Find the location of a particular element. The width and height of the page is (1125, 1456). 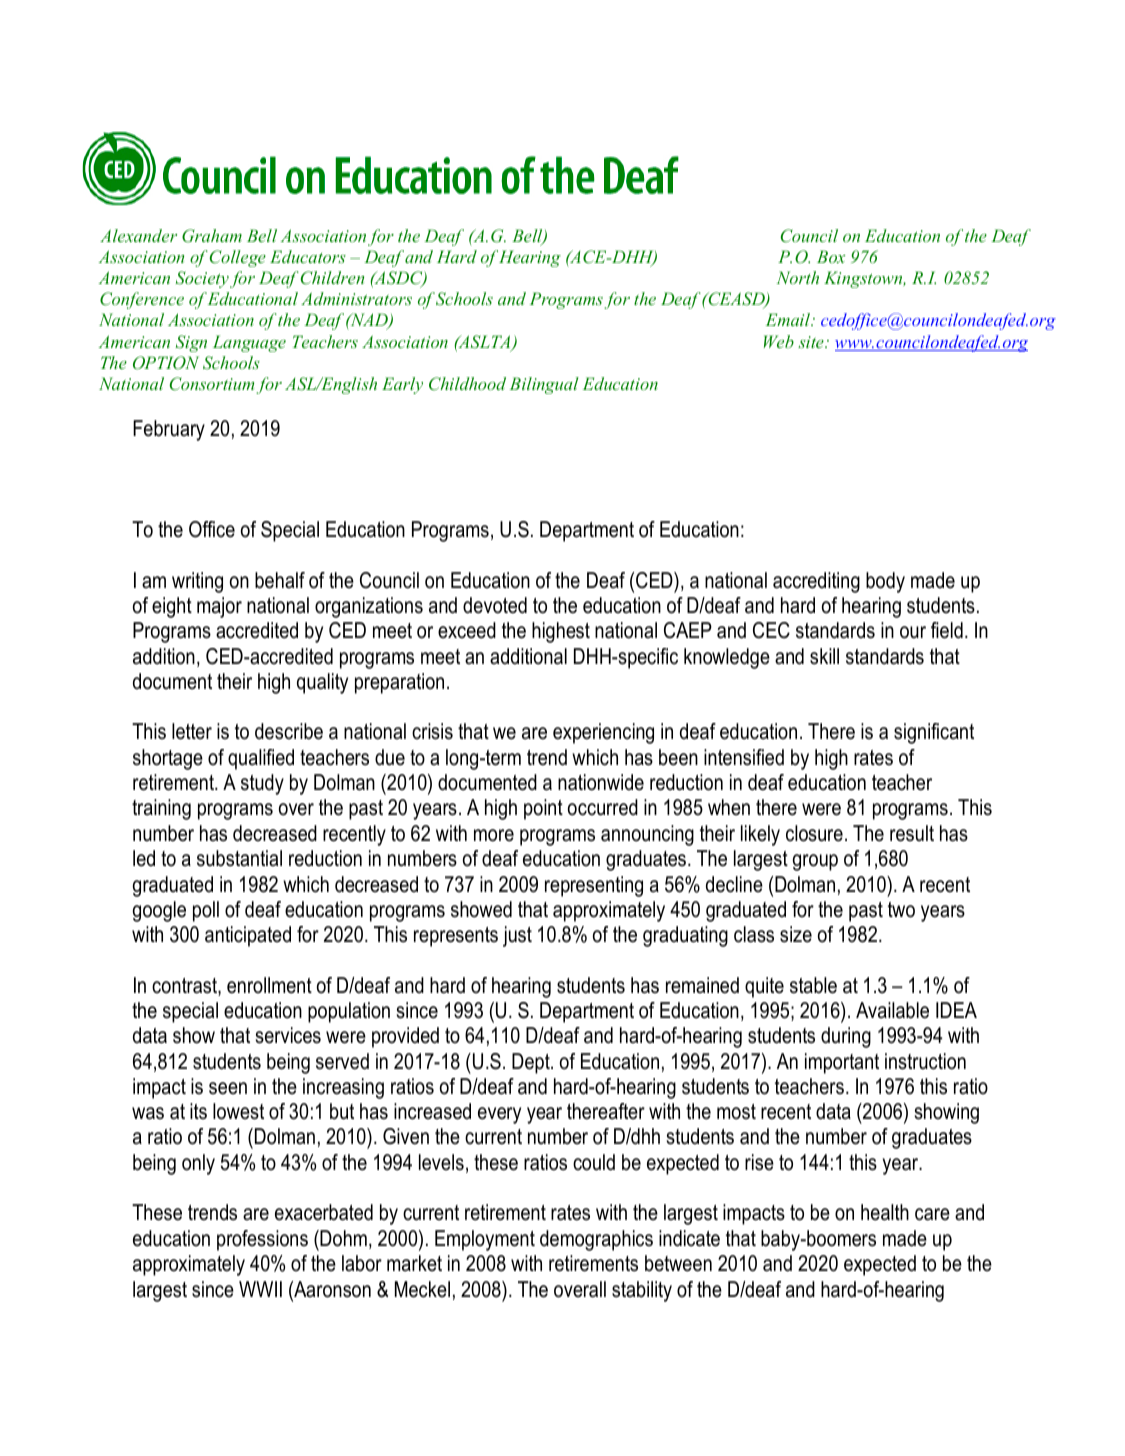

professions is located at coordinates (262, 1240).
